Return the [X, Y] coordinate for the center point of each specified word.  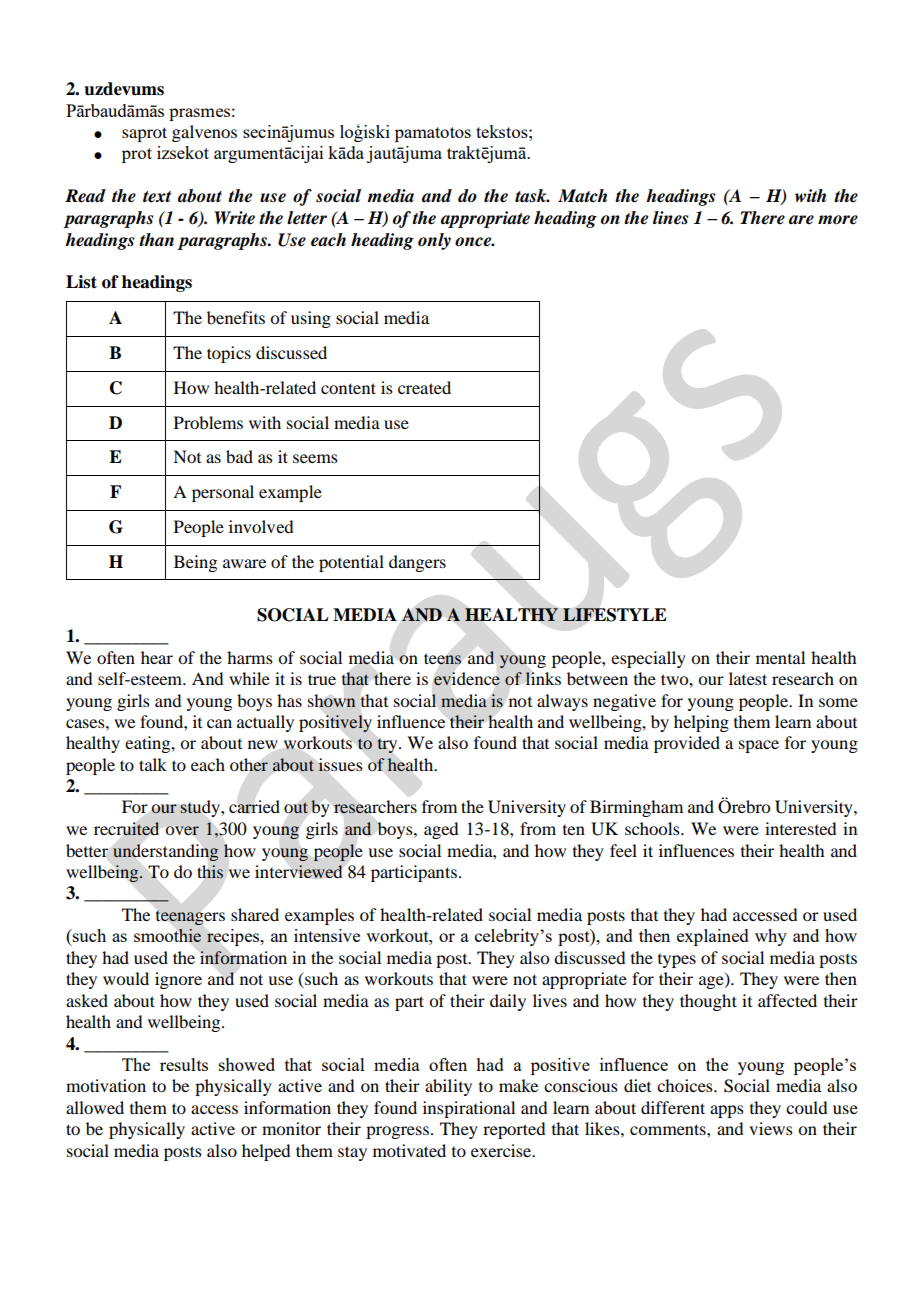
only [434, 241]
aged [441, 830]
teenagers [190, 918]
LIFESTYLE [615, 615]
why [771, 937]
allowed [95, 1107]
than [156, 239]
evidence [467, 679]
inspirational [469, 1109]
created [424, 387]
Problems [208, 422]
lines [670, 218]
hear [157, 657]
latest [748, 678]
